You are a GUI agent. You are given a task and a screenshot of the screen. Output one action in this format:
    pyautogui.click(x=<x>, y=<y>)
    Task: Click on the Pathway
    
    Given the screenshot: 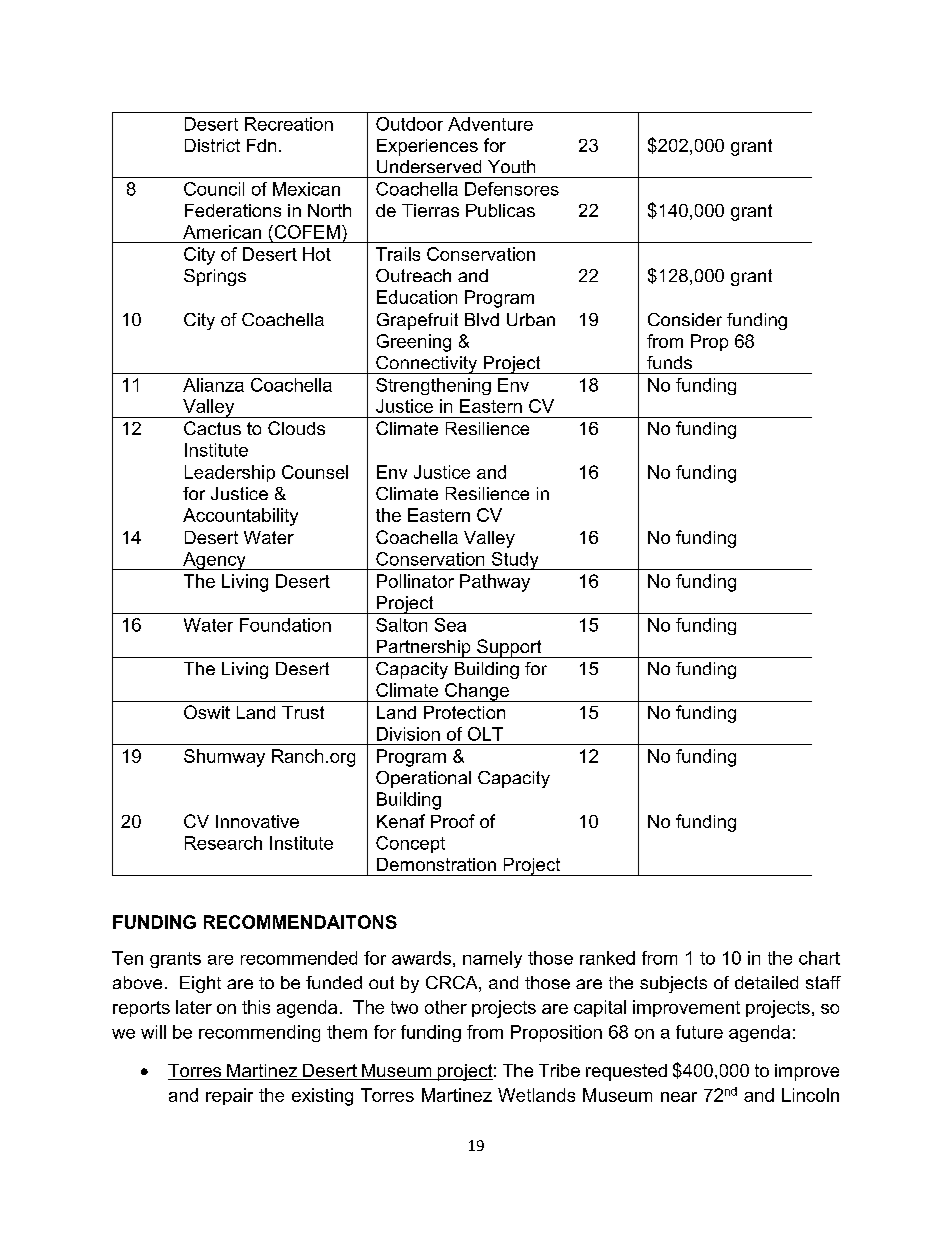 What is the action you would take?
    pyautogui.click(x=495, y=583)
